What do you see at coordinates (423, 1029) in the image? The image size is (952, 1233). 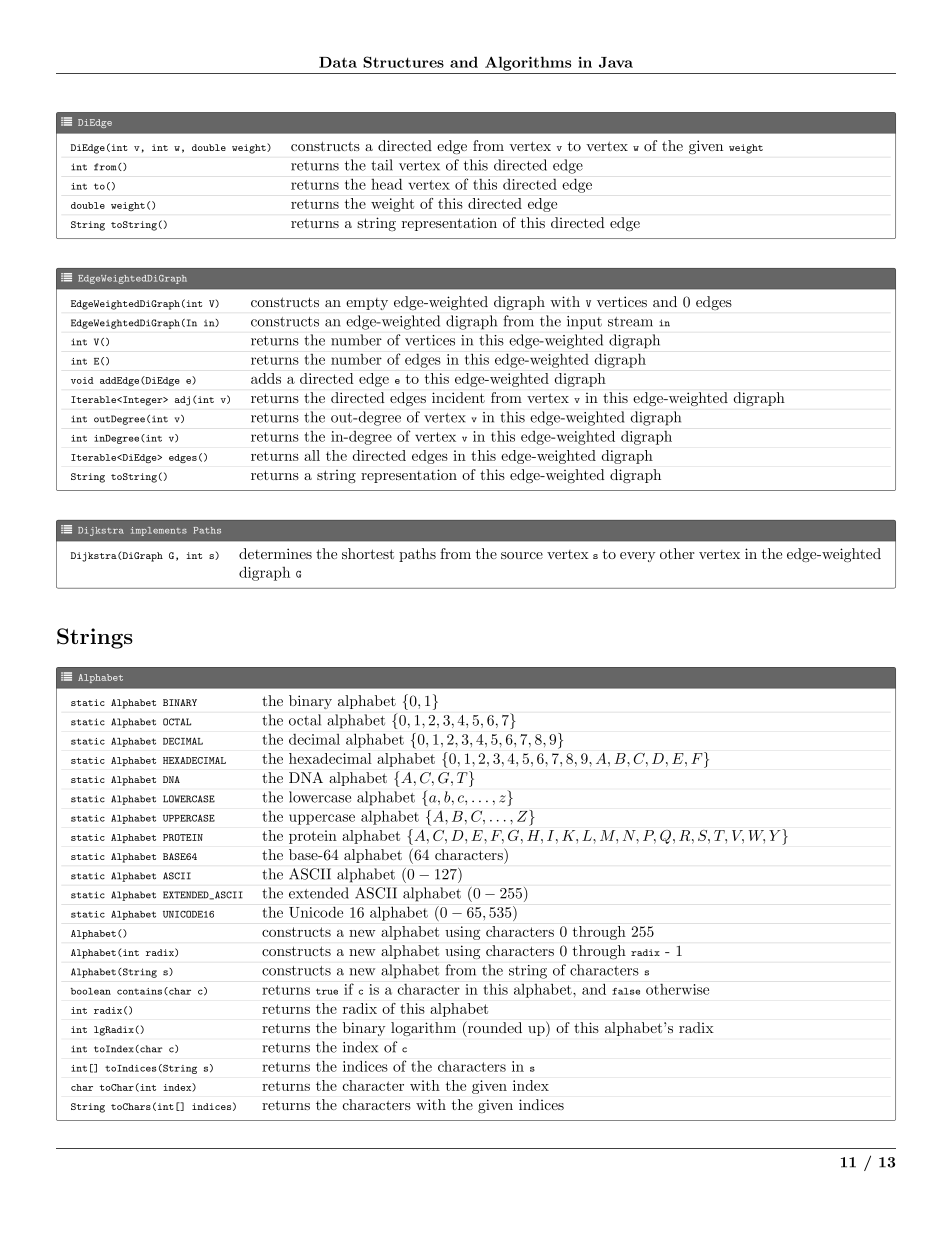 I see `logarithm` at bounding box center [423, 1029].
